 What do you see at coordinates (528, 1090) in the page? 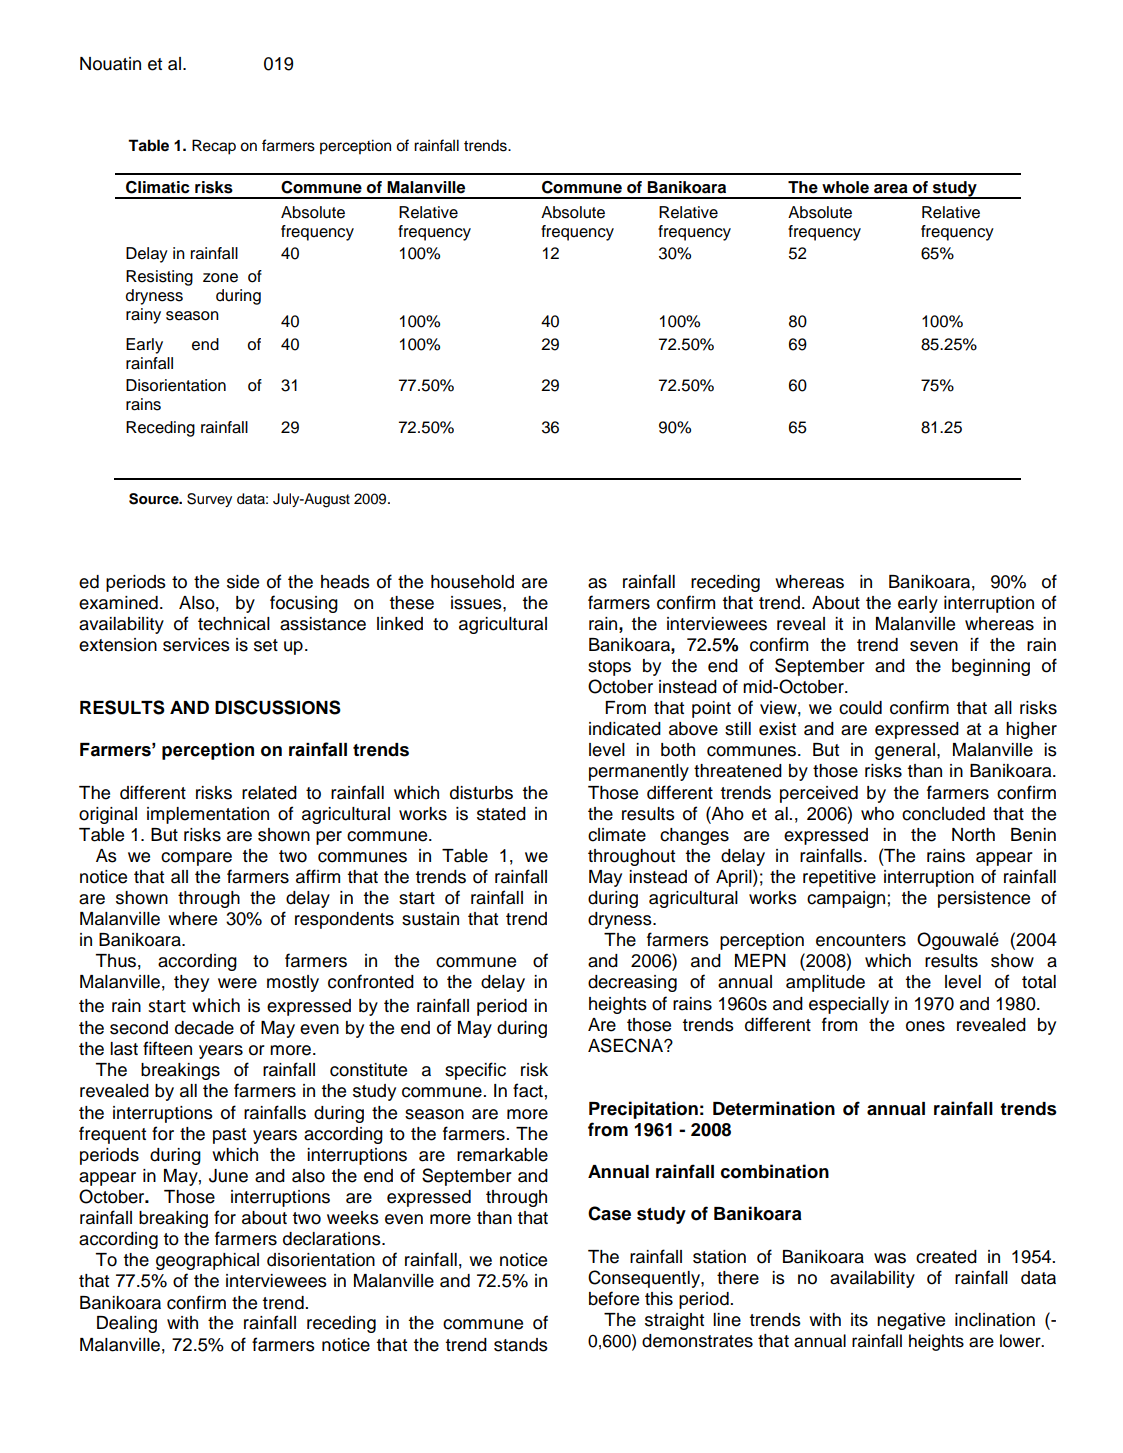
I see `fact` at bounding box center [528, 1090].
